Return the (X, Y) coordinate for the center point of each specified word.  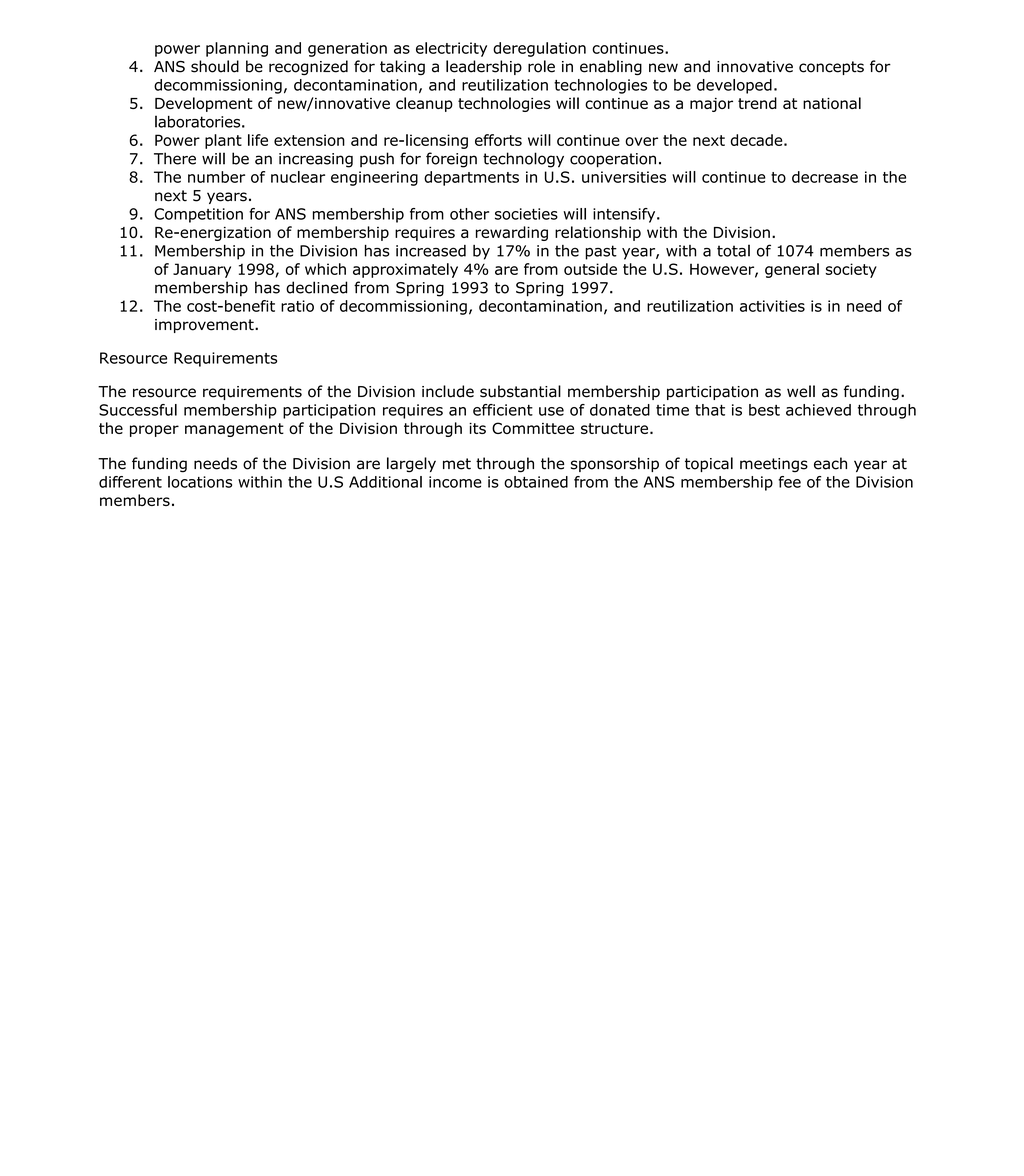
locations (200, 482)
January (202, 270)
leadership (484, 67)
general (792, 270)
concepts (831, 68)
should (215, 66)
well (801, 391)
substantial (520, 391)
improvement (205, 326)
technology (523, 160)
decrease (825, 177)
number (216, 177)
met (457, 464)
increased (431, 251)
